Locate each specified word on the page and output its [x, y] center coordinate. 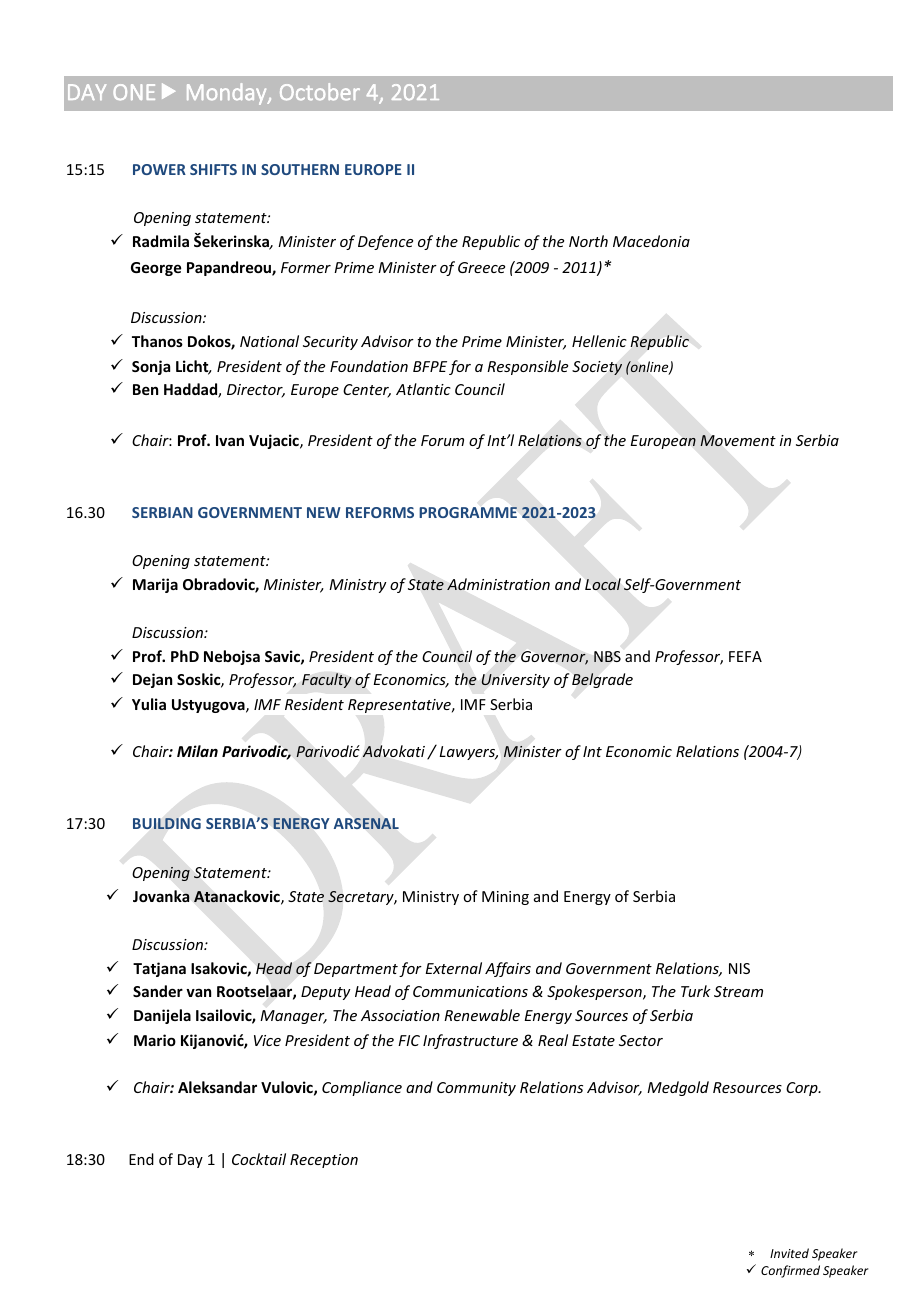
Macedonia [651, 241]
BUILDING [167, 823]
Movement [738, 441]
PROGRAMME [468, 512]
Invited [789, 1253]
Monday [228, 94]
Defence [385, 242]
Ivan [230, 440]
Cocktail [259, 1159]
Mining [505, 898]
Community [476, 1089]
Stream [738, 991]
